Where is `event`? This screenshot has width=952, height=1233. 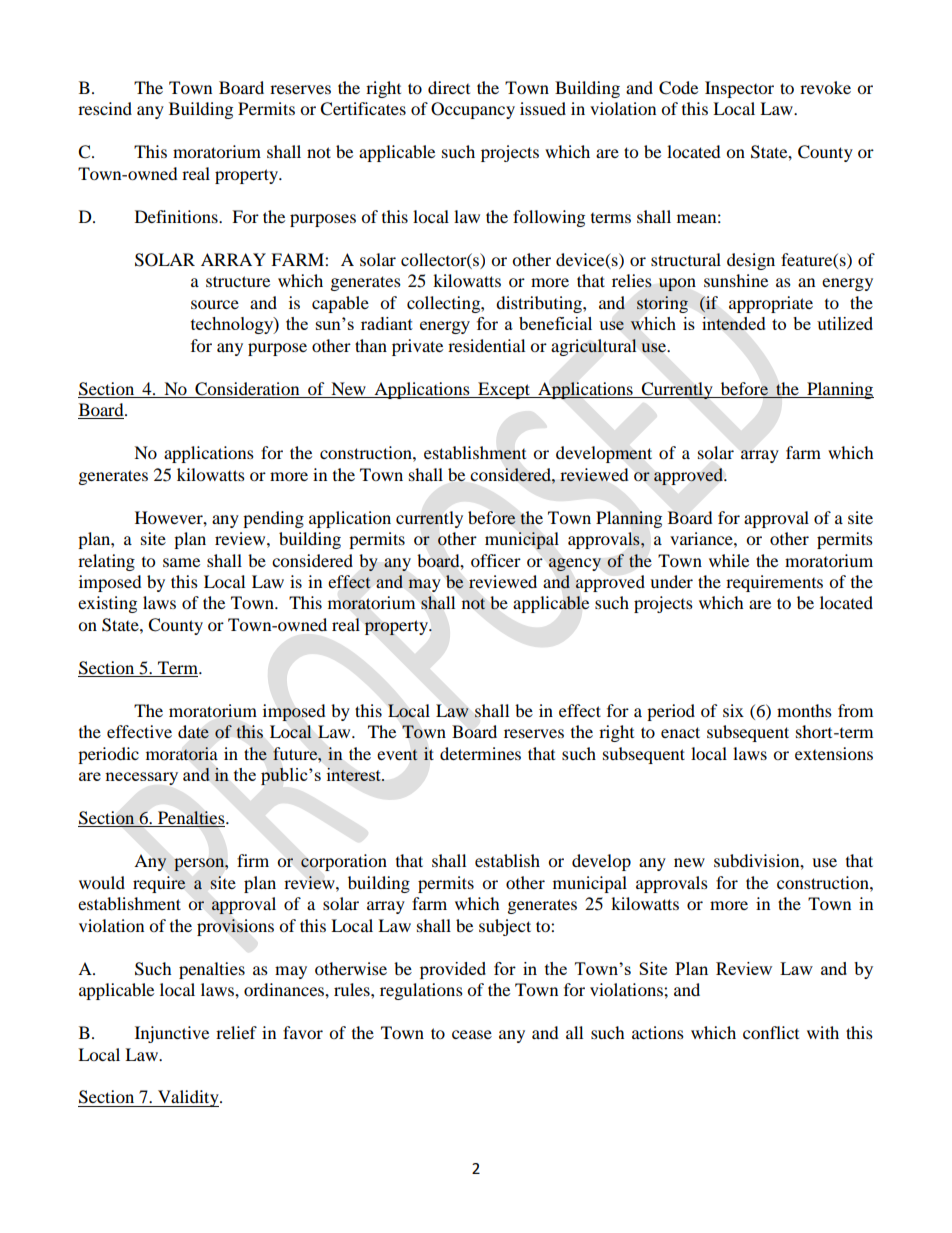
event is located at coordinates (397, 755).
